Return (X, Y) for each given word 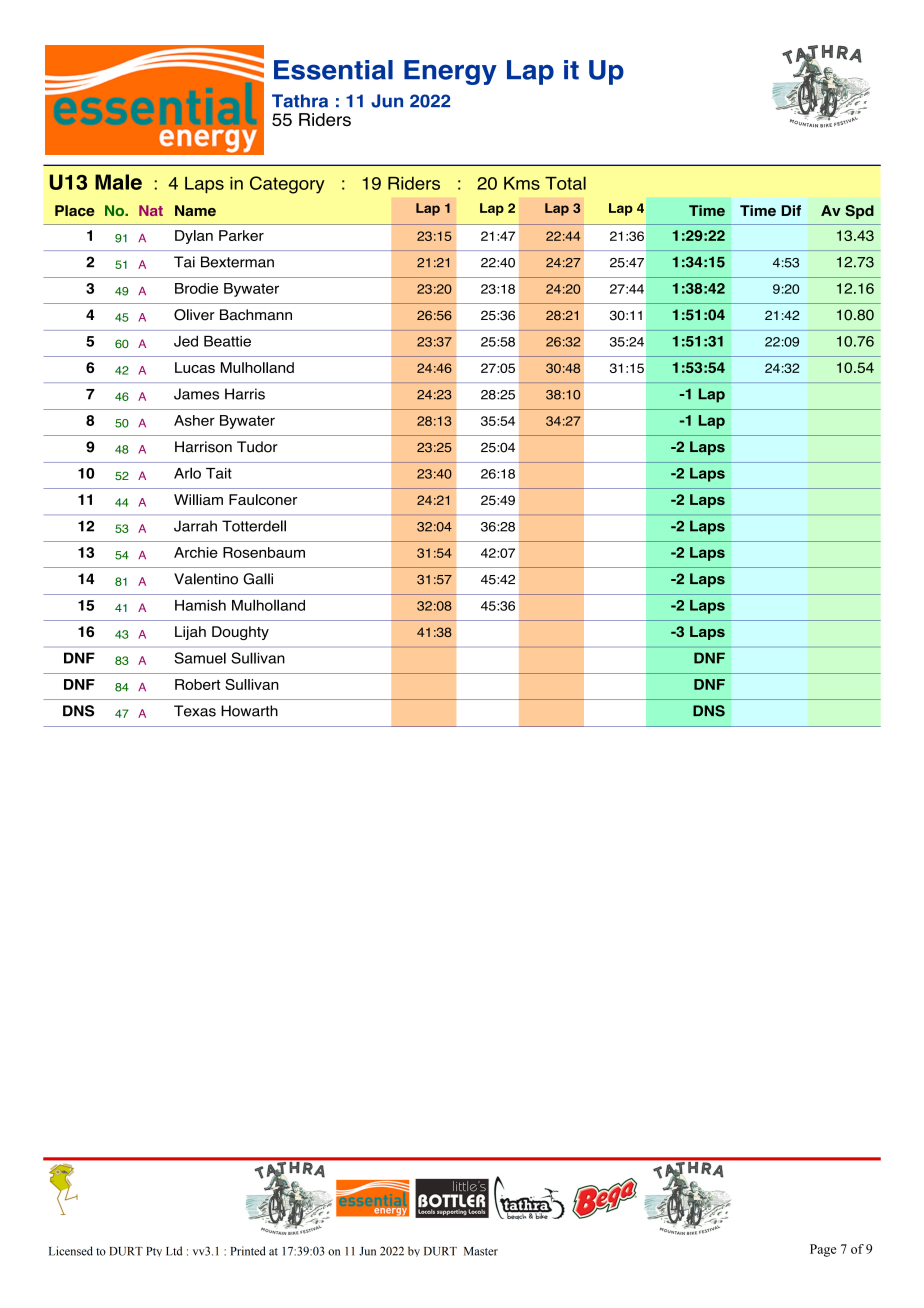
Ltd (174, 1251)
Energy (450, 72)
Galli (258, 579)
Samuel (200, 658)
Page (823, 1250)
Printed (248, 1251)
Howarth (249, 711)
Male (118, 182)
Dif (791, 210)
